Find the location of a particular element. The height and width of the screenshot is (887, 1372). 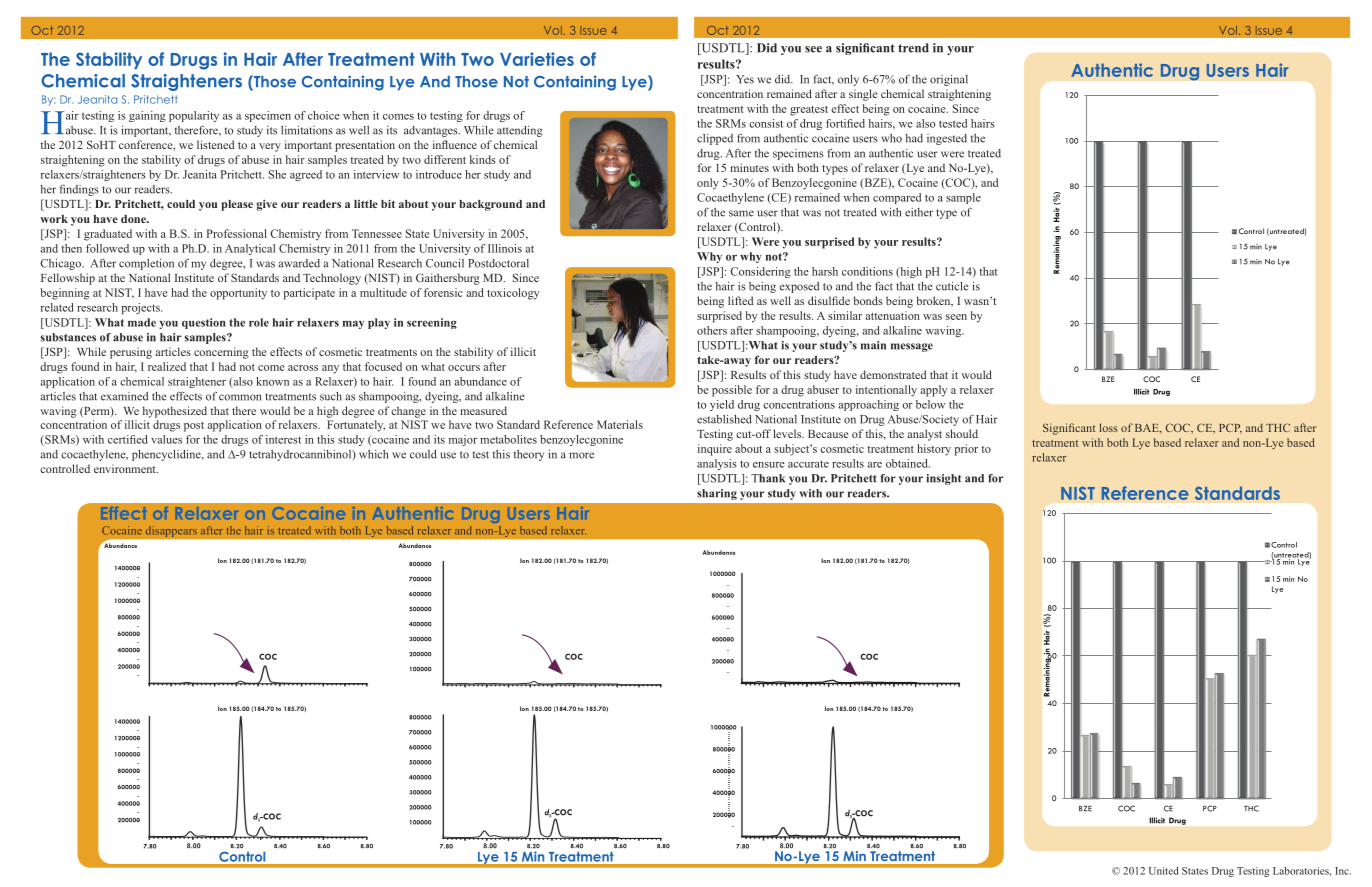

Varieties is located at coordinates (537, 59).
